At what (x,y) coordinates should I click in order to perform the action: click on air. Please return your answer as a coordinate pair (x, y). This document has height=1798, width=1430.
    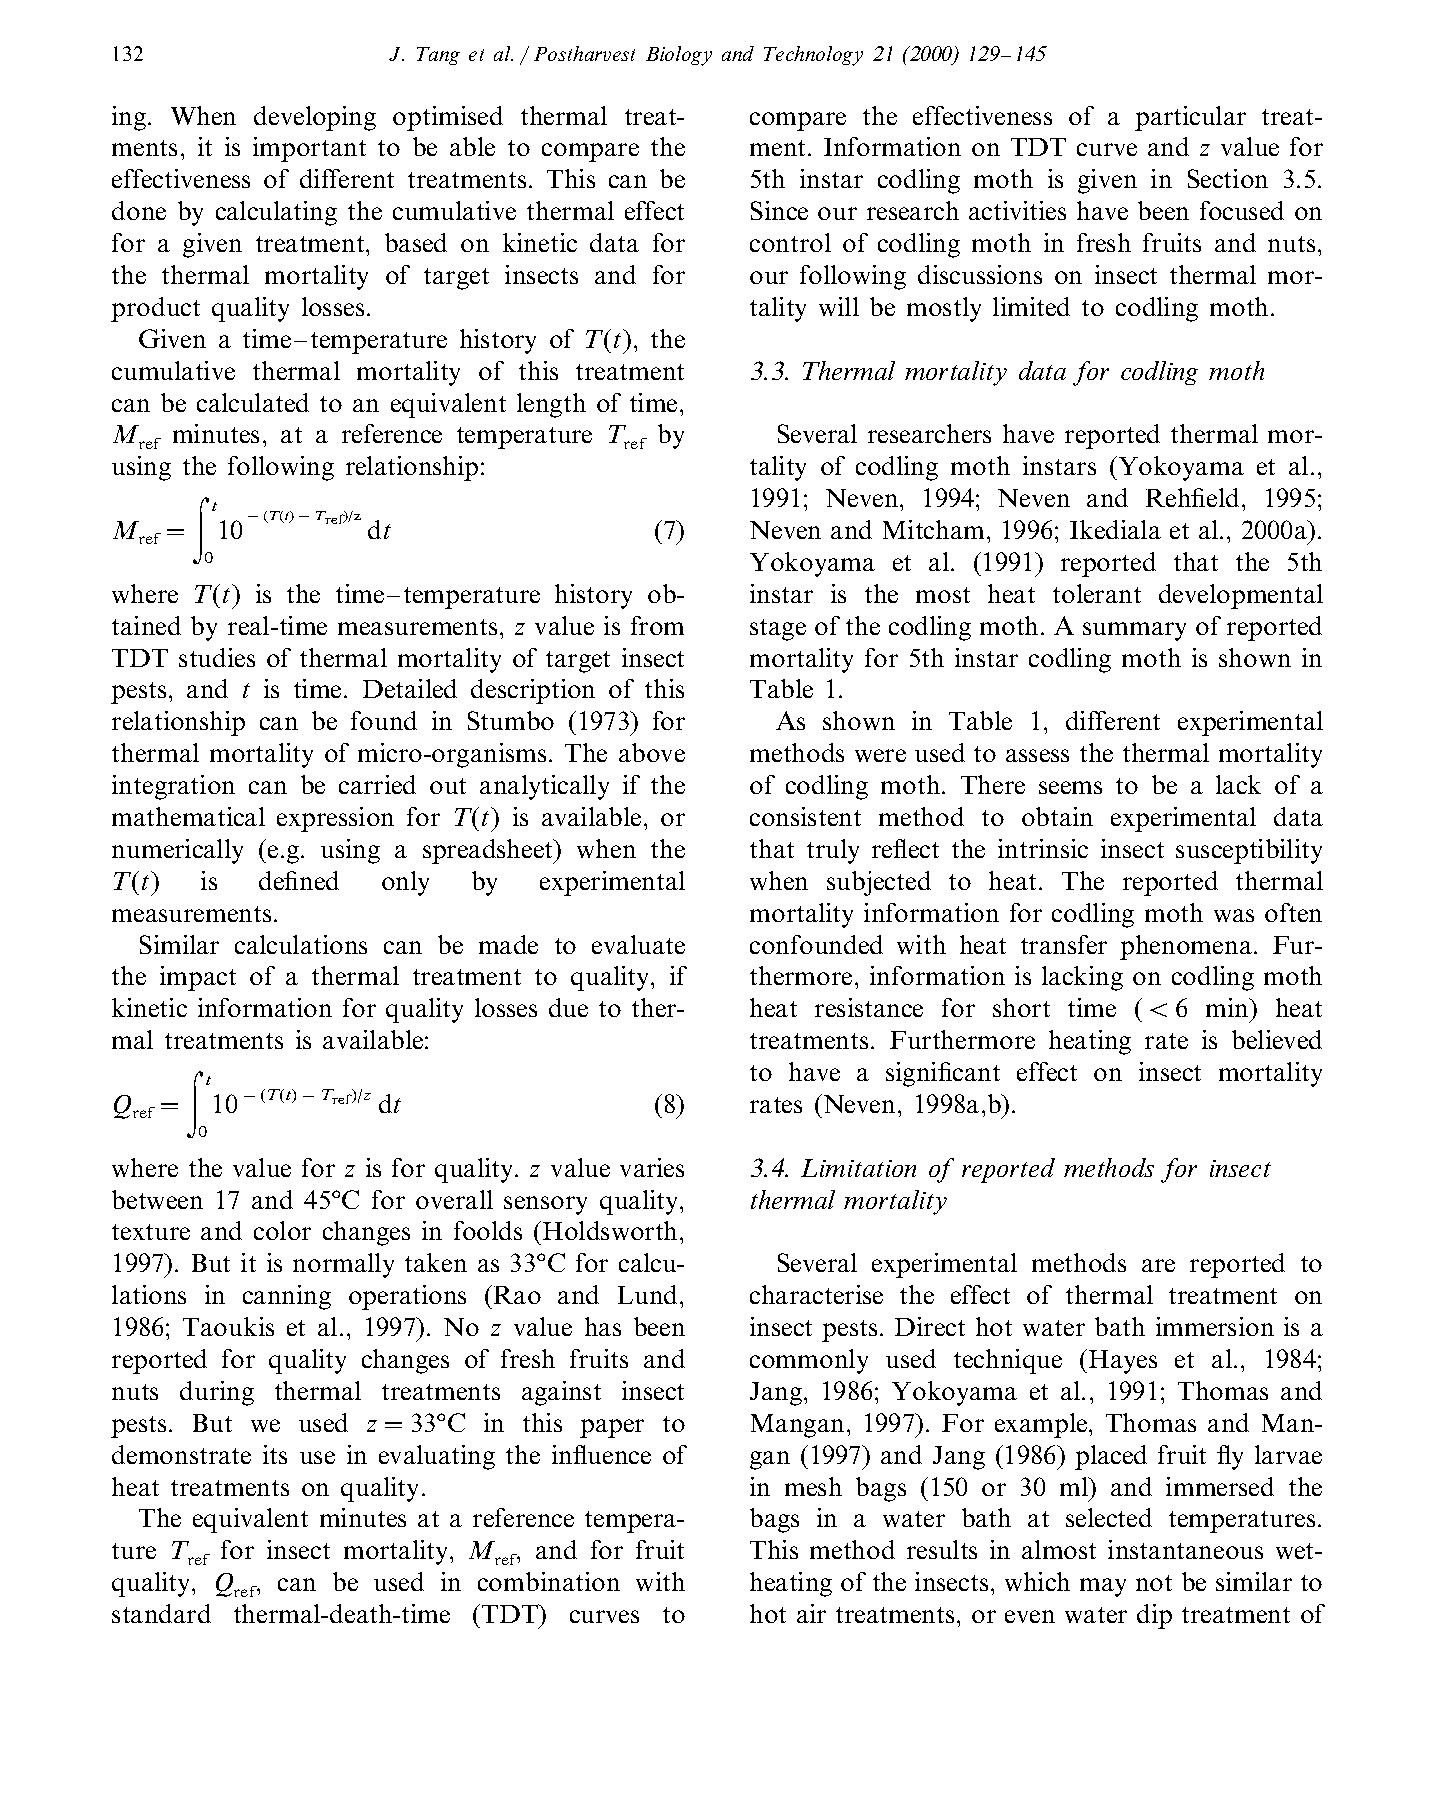
    Looking at the image, I should click on (811, 1613).
